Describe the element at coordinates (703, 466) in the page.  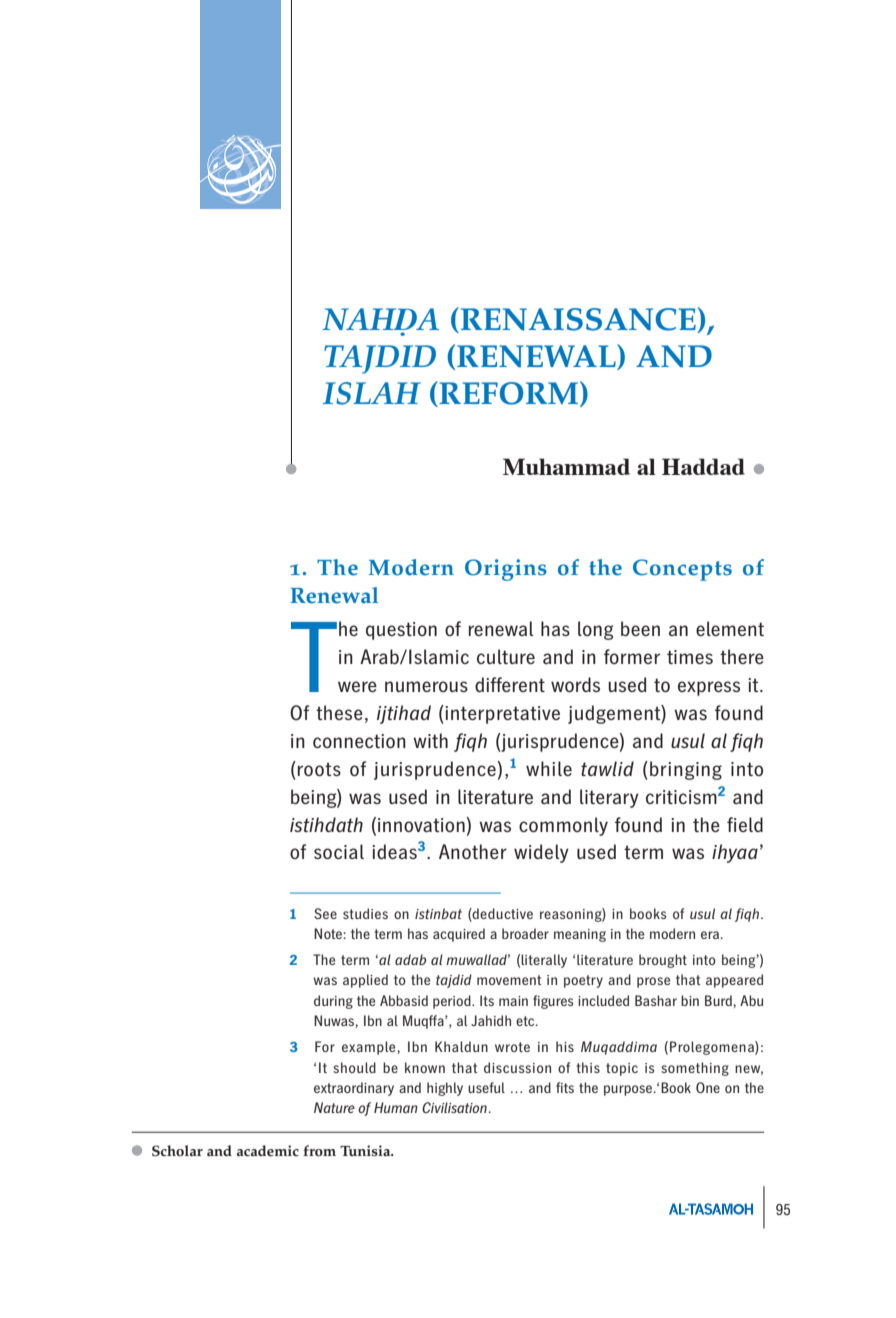
I see `Haddad` at that location.
